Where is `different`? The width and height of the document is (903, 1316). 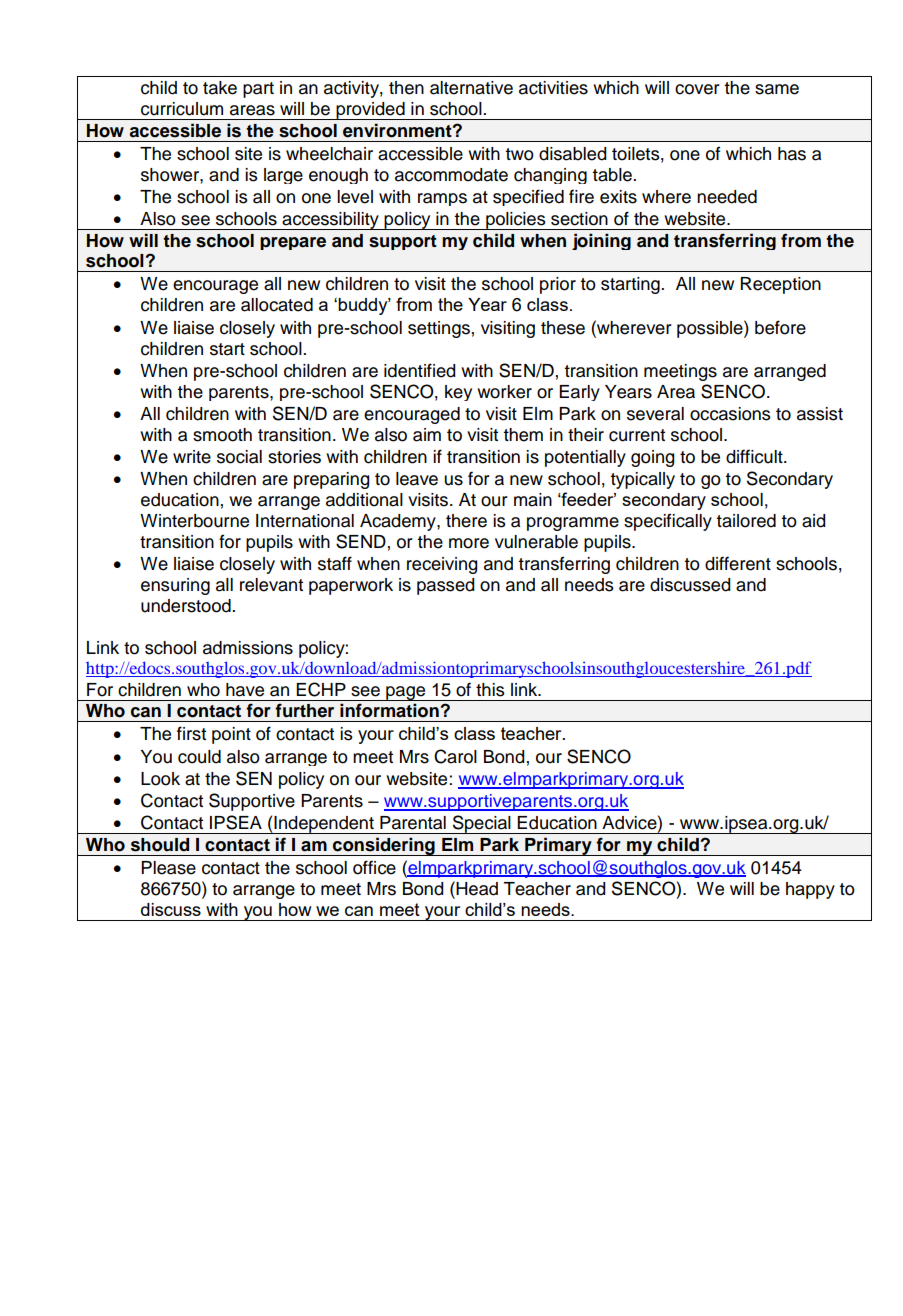
different is located at coordinates (738, 563).
